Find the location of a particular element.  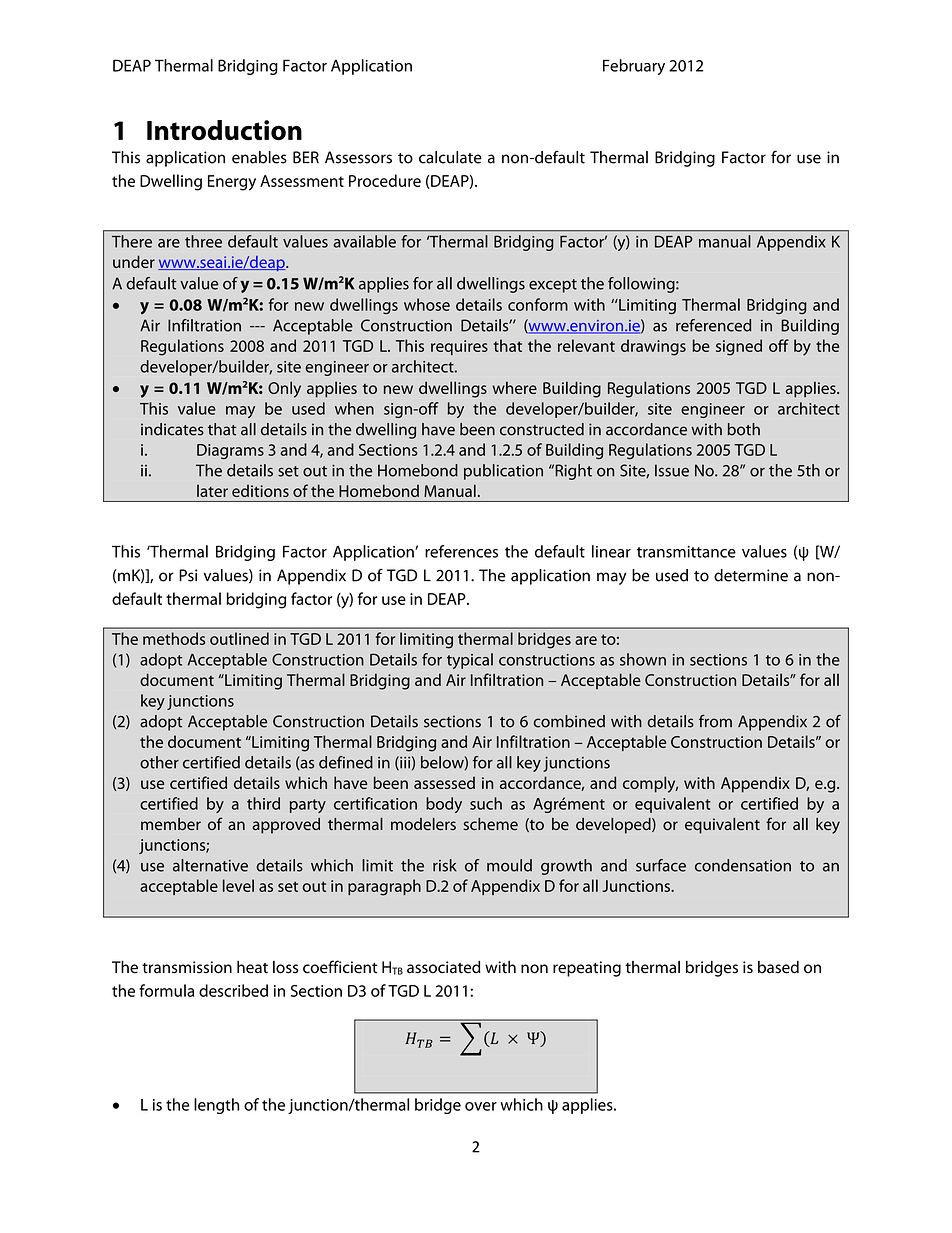

calculate is located at coordinates (450, 157).
